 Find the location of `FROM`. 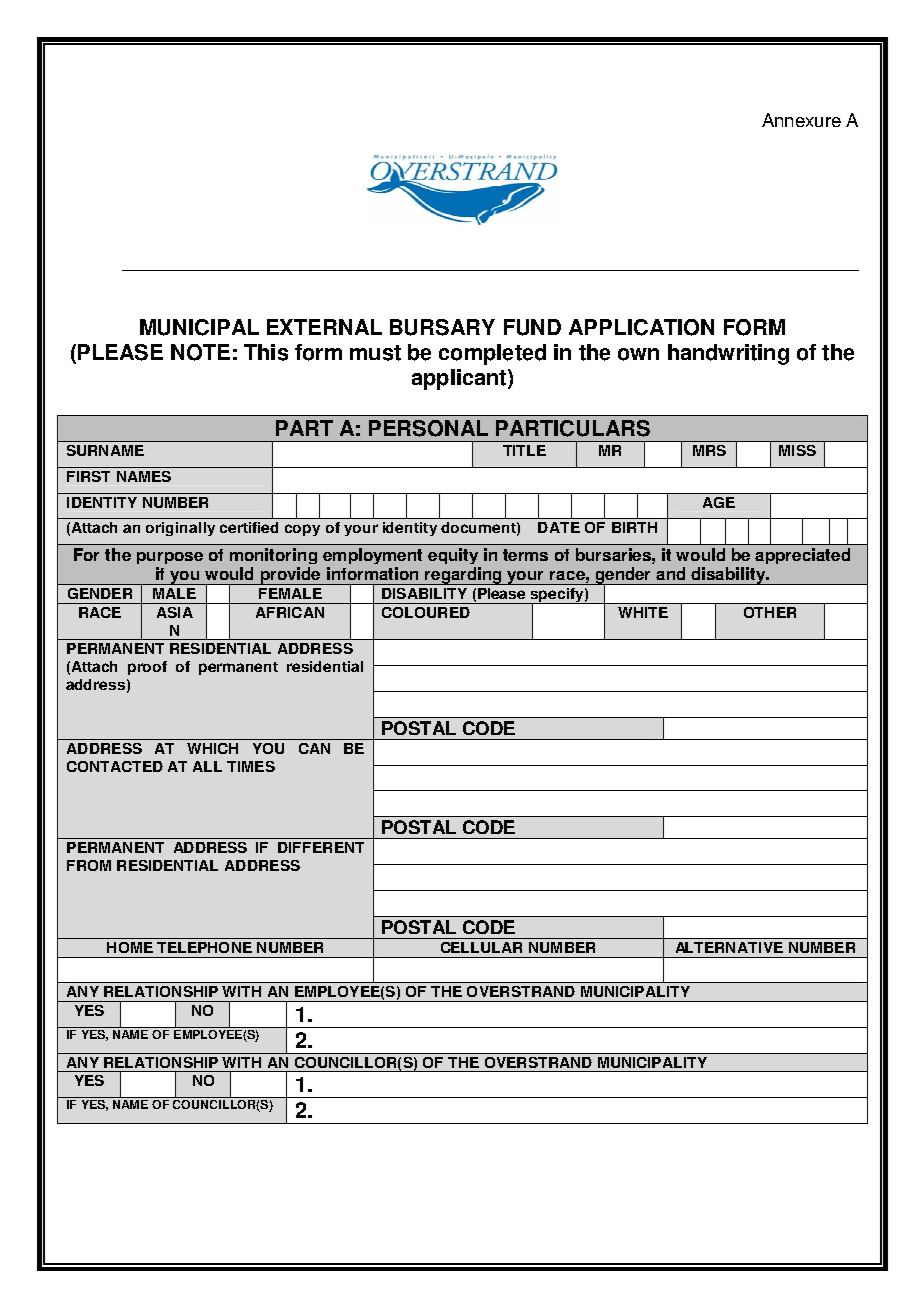

FROM is located at coordinates (89, 865).
